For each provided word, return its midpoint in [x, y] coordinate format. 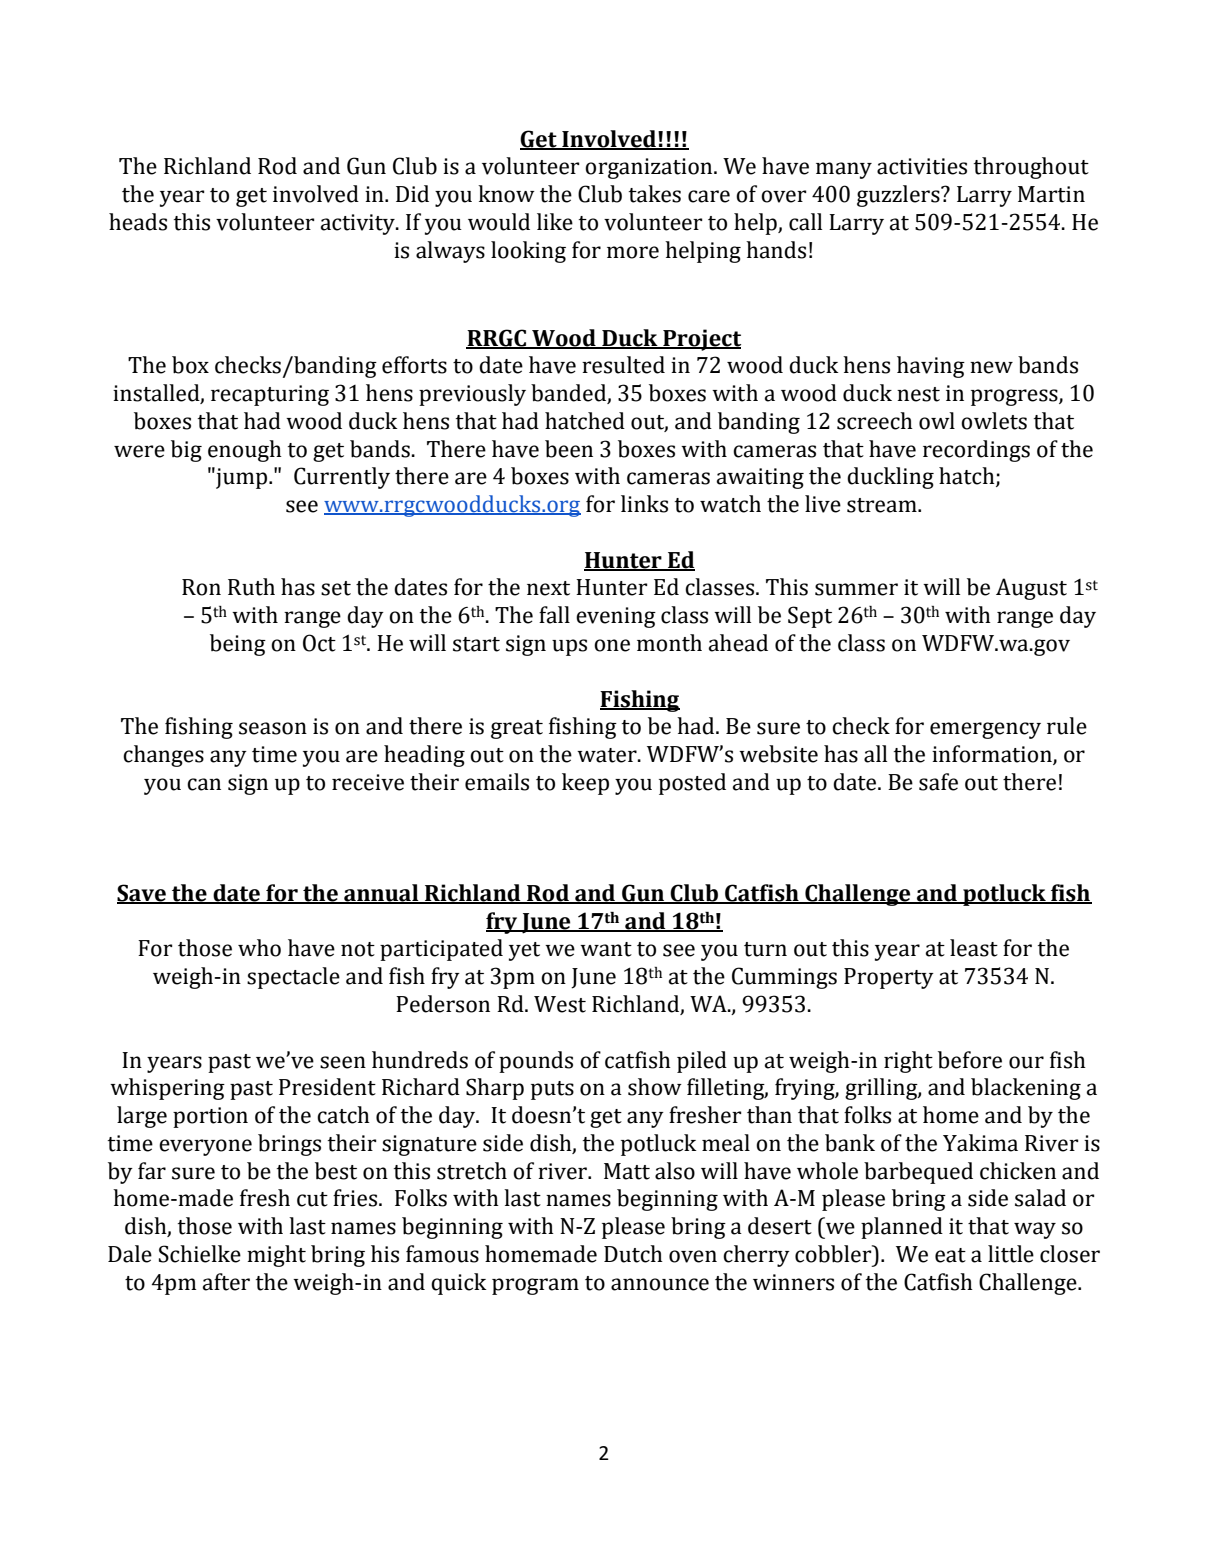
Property [889, 978]
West [560, 1004]
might [276, 1256]
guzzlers [899, 196]
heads [138, 222]
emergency [985, 730]
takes [655, 194]
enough [245, 451]
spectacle [293, 978]
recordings [976, 451]
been [569, 449]
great [517, 729]
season [273, 728]
